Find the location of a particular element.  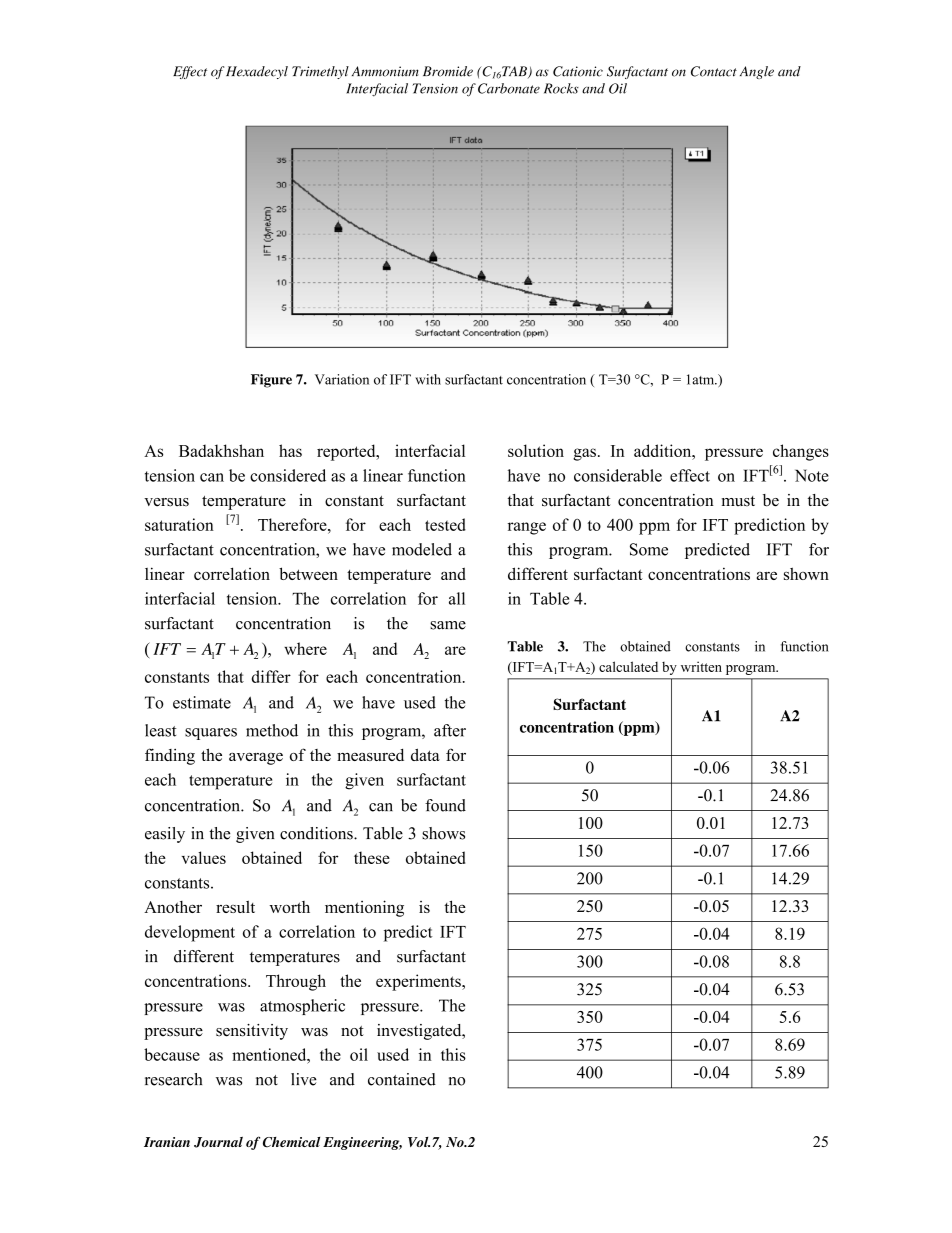

has is located at coordinates (290, 450).
